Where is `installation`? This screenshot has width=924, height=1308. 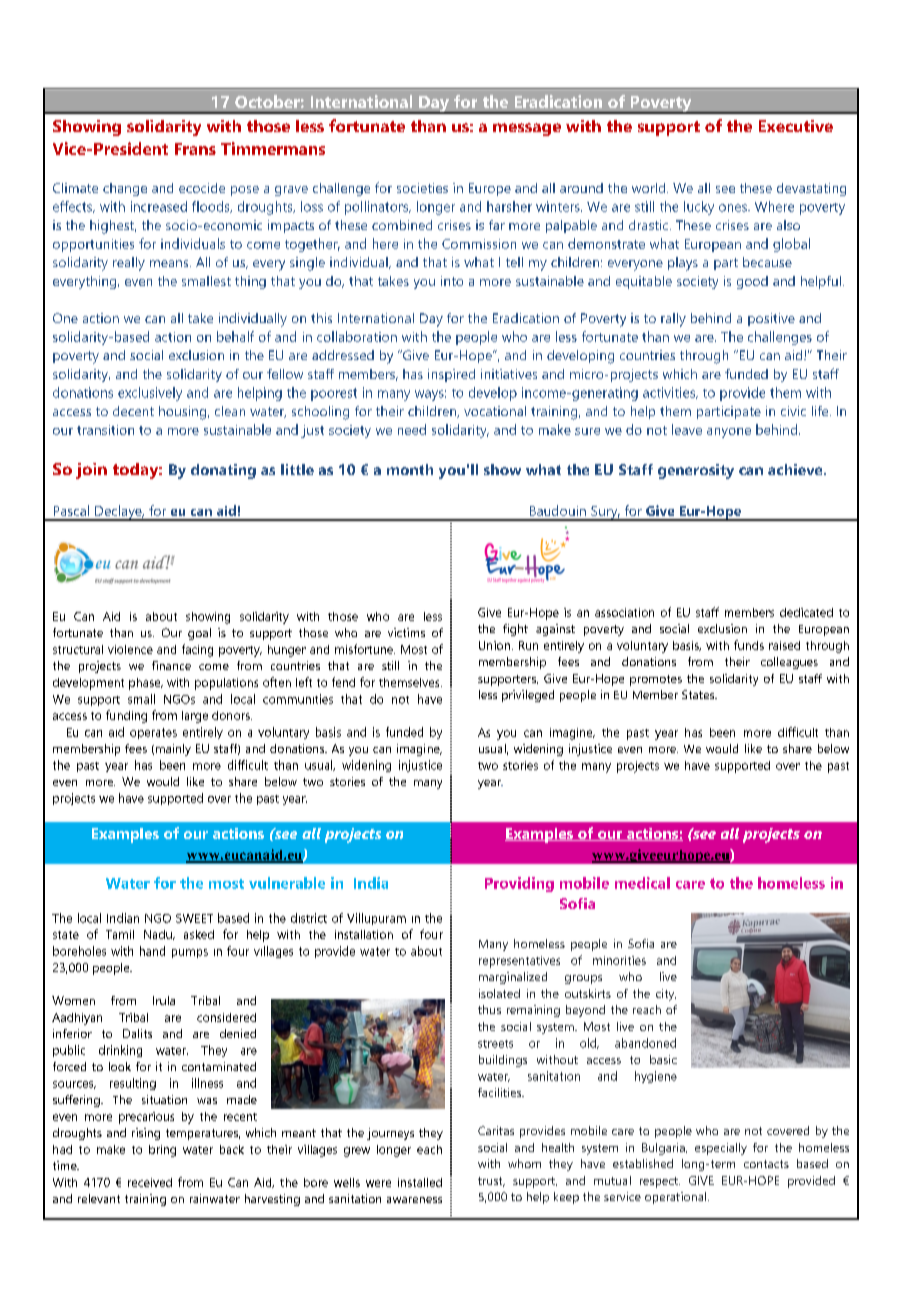 installation is located at coordinates (364, 934).
